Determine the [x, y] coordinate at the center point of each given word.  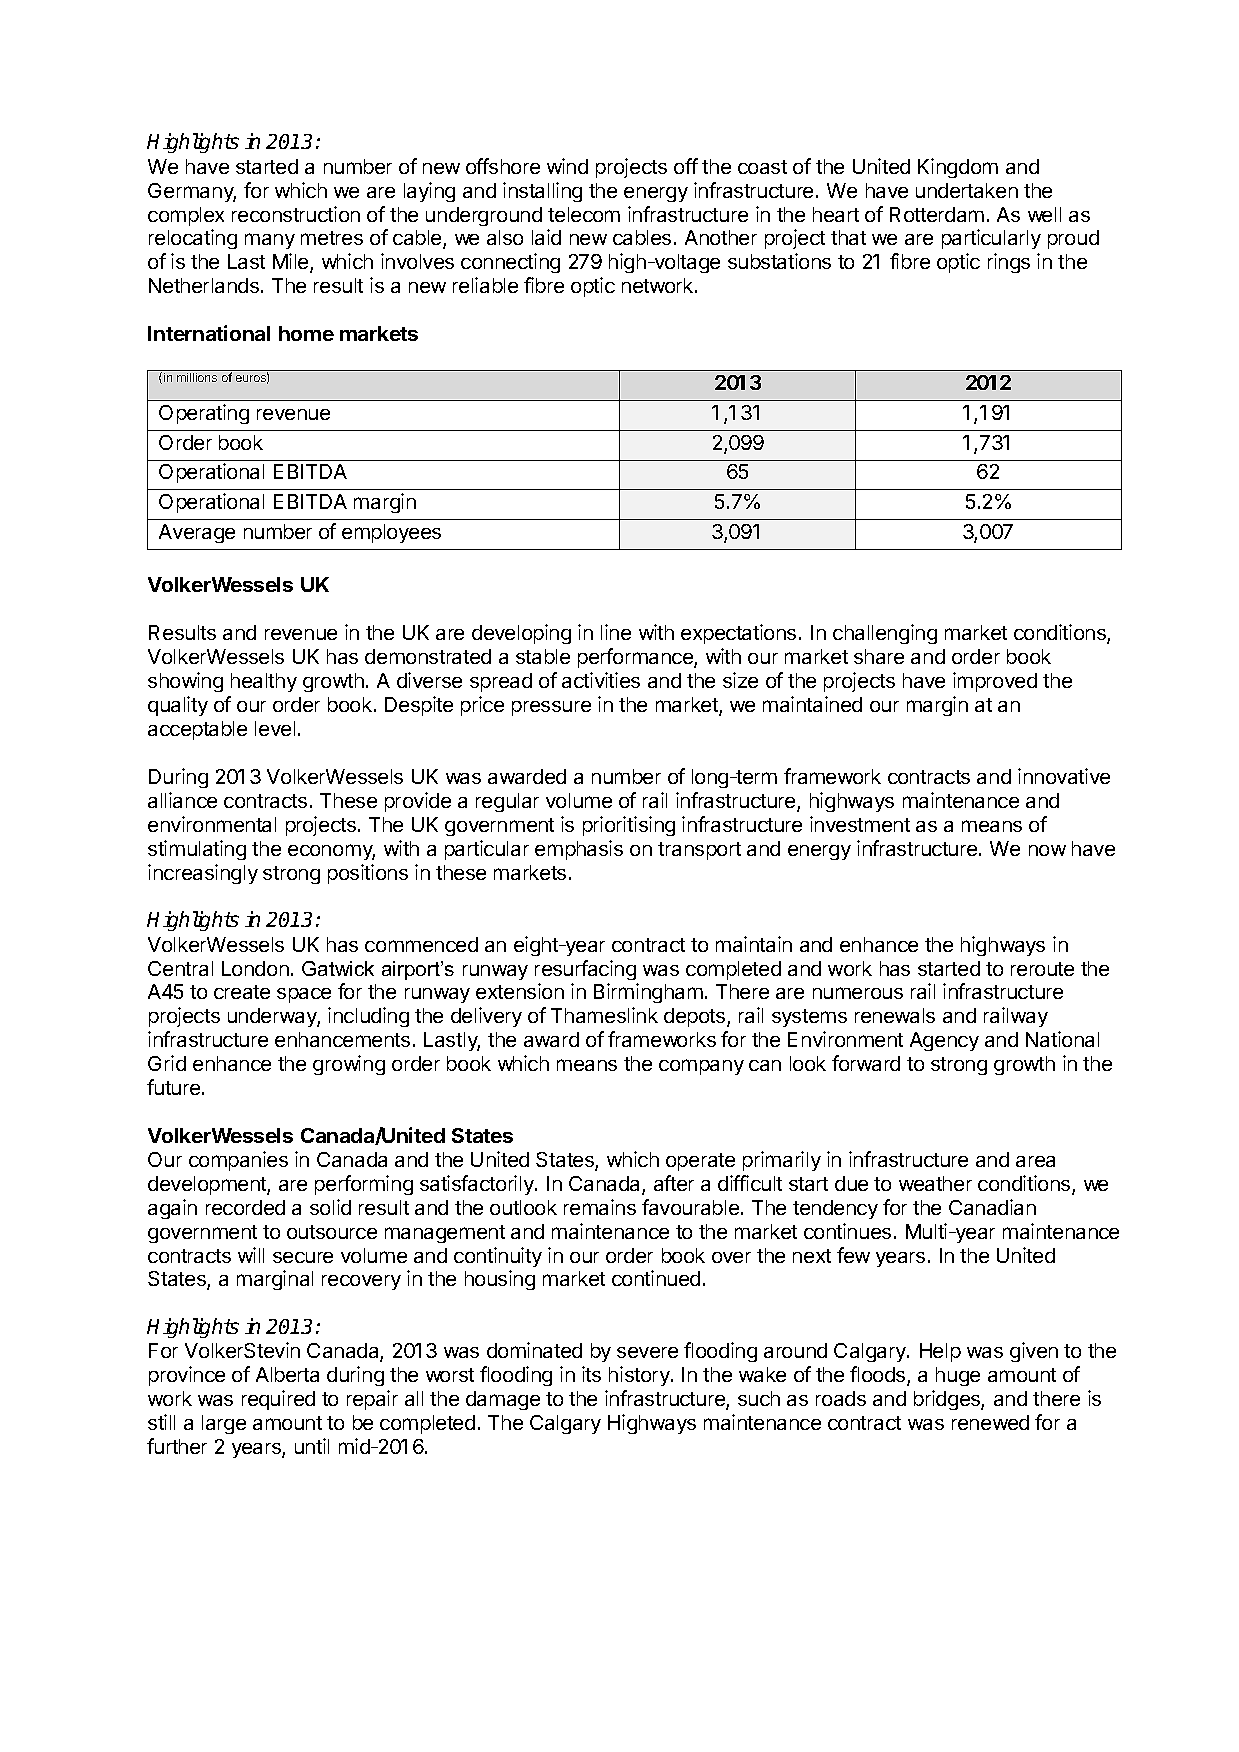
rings [1009, 263]
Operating [204, 414]
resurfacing [585, 970]
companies [238, 1161]
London [255, 968]
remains [600, 1207]
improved [995, 682]
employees [391, 533]
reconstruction [296, 214]
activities [601, 680]
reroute [1042, 969]
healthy [264, 682]
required [278, 1400]
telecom [584, 214]
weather [935, 1183]
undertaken [967, 190]
